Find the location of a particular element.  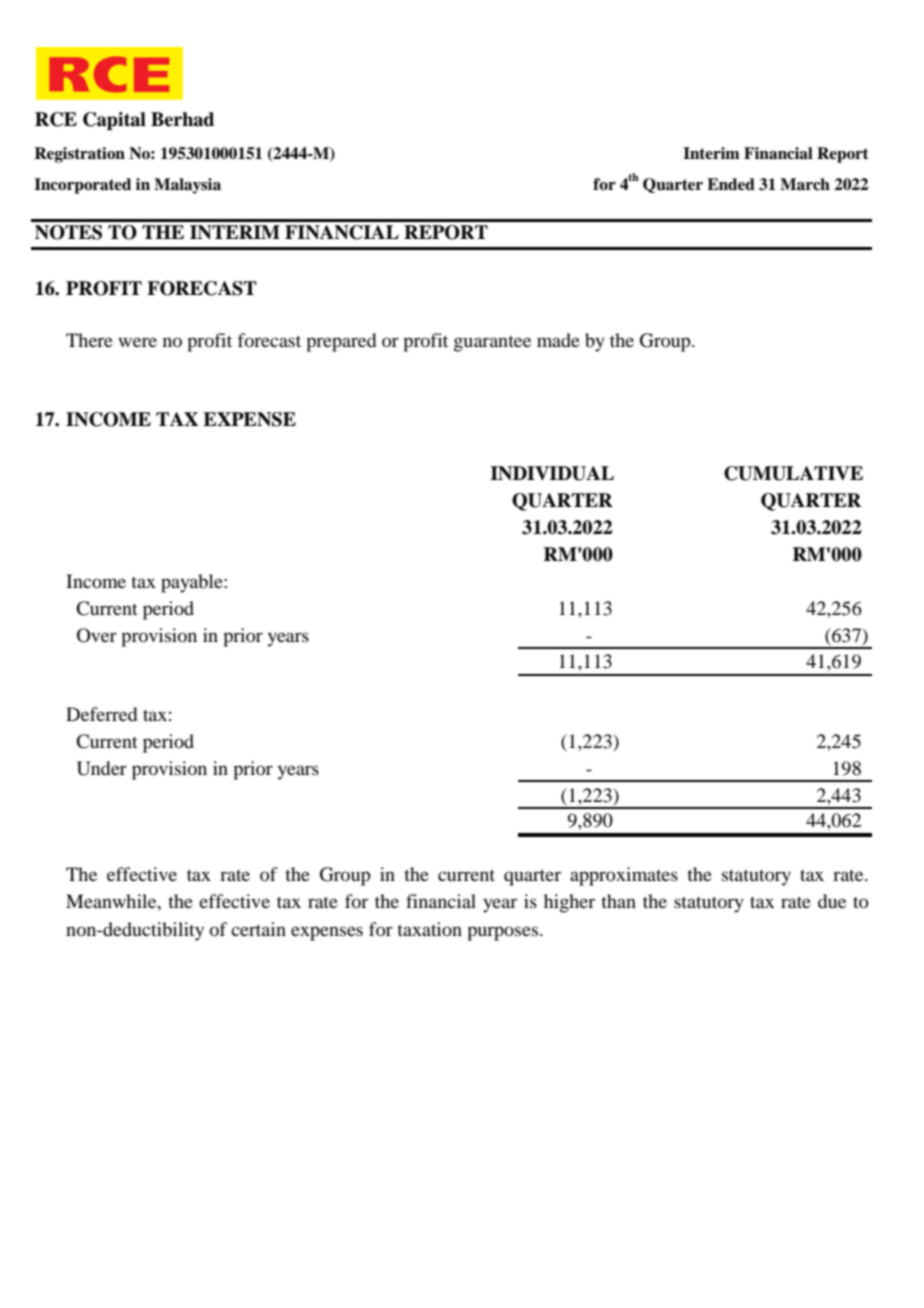

taxation is located at coordinates (429, 929).
